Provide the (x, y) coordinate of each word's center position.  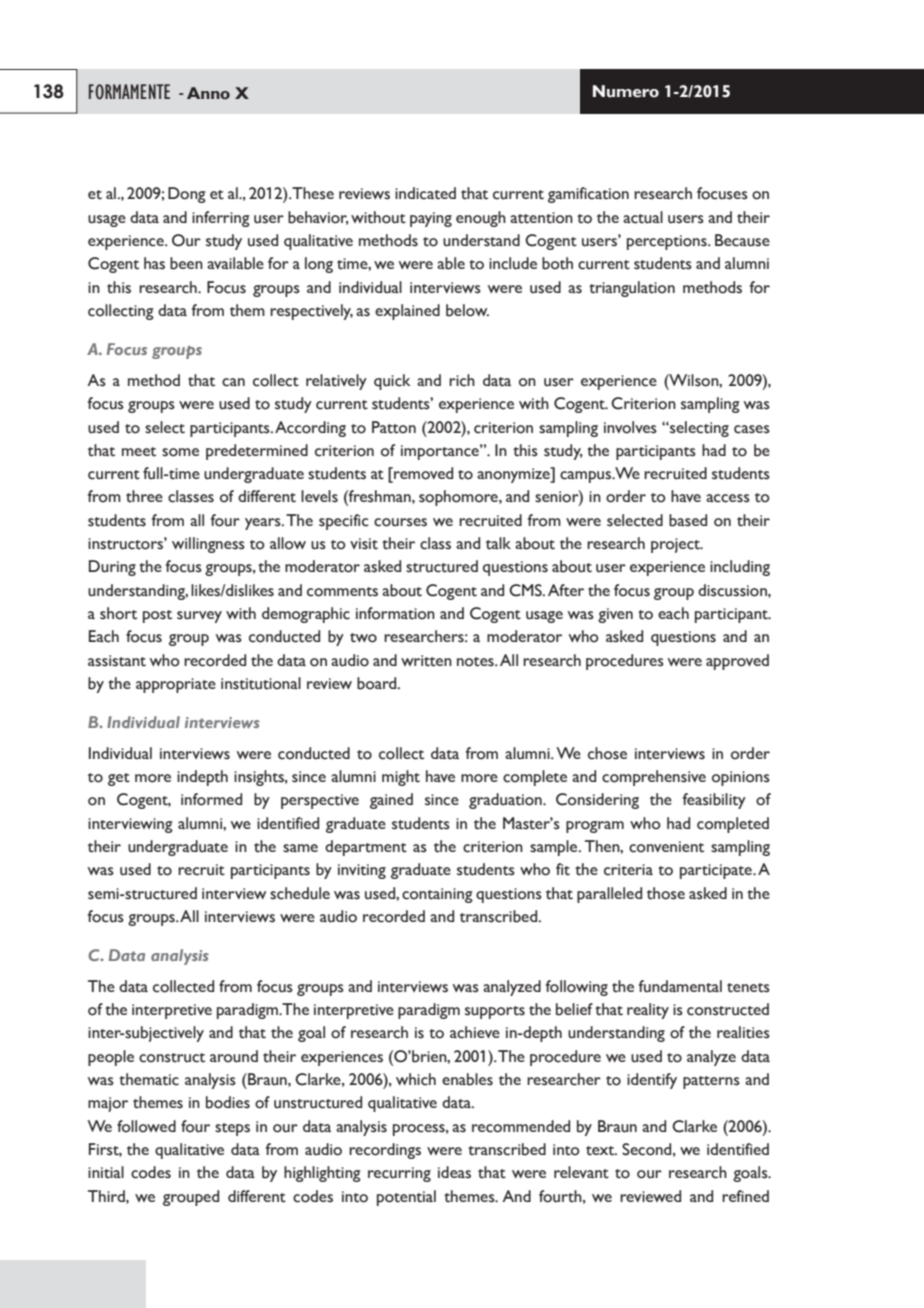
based (688, 520)
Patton (394, 427)
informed (211, 799)
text (601, 1151)
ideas (454, 1172)
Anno (208, 93)
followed (146, 1126)
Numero (626, 91)
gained (391, 801)
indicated (425, 193)
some (180, 452)
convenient (666, 847)
